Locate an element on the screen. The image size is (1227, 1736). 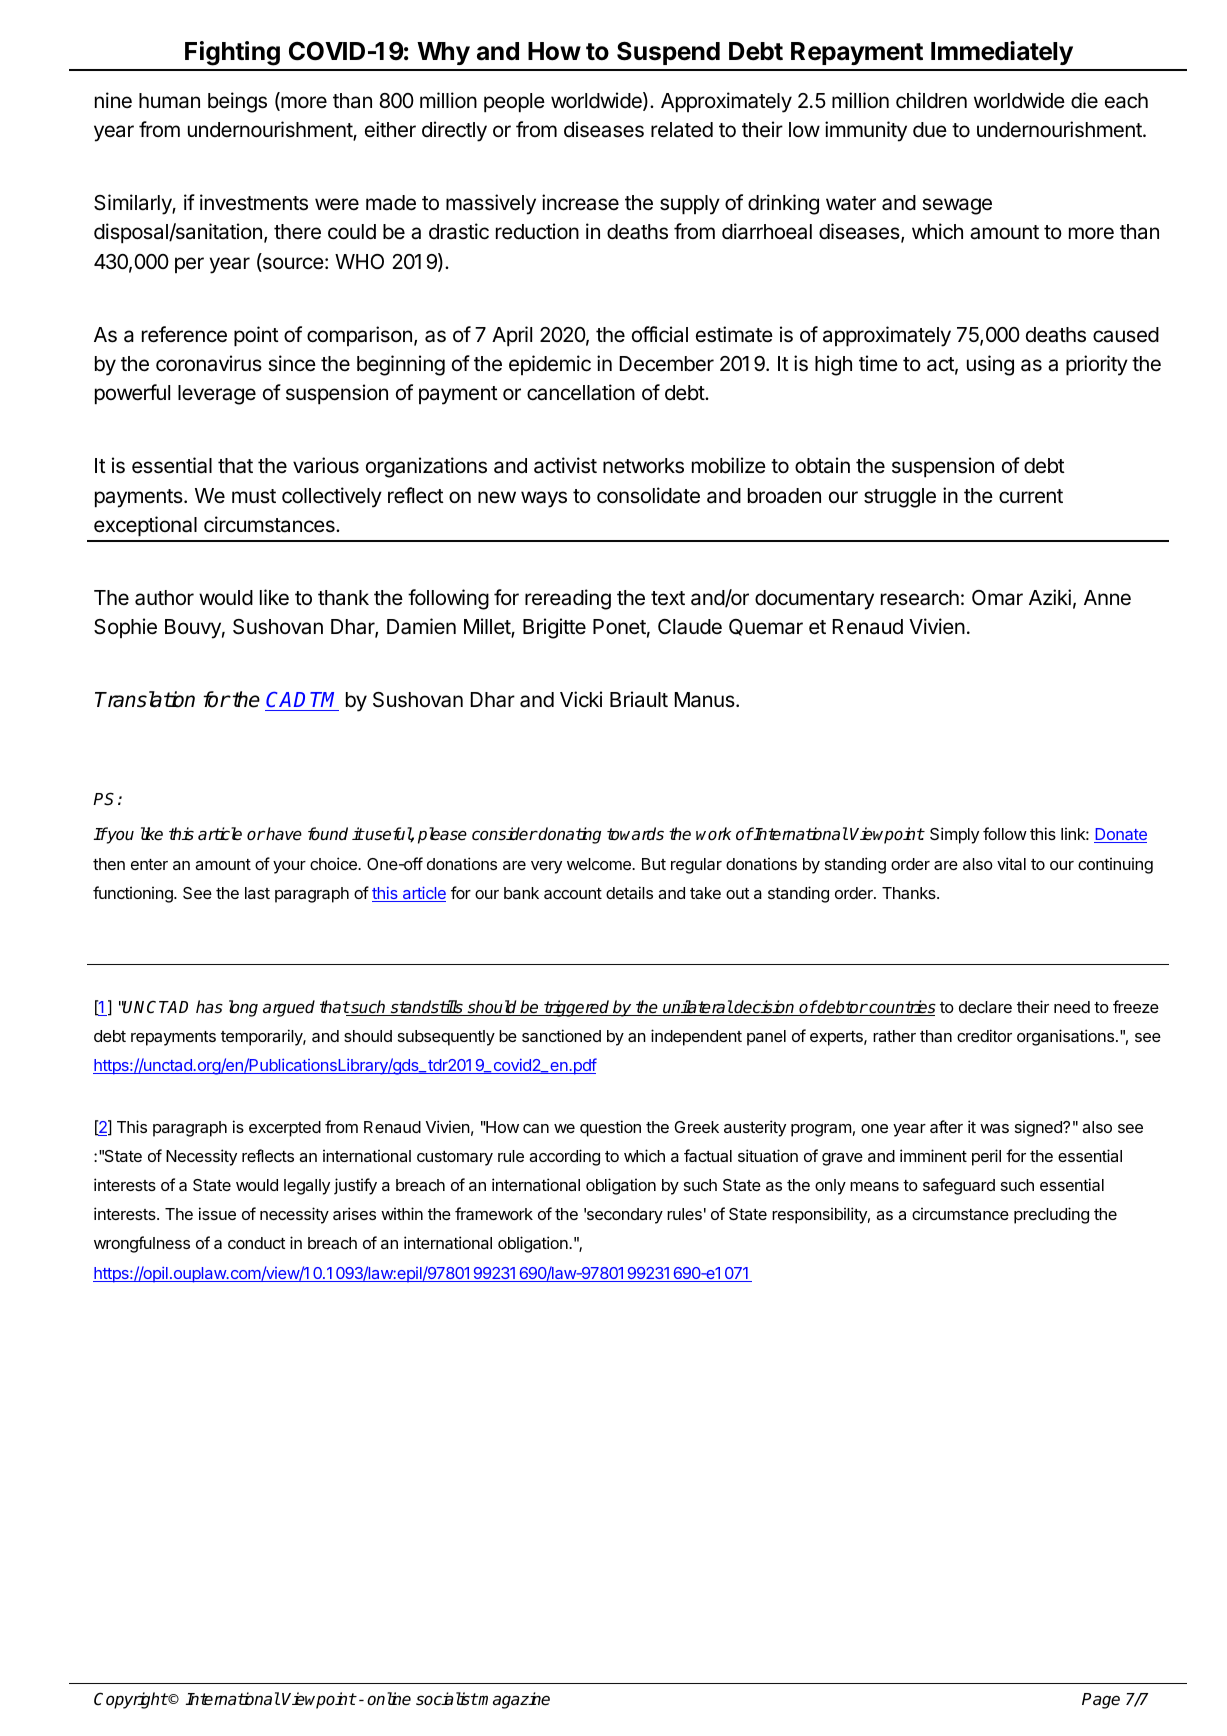
excerpted is located at coordinates (285, 1129).
